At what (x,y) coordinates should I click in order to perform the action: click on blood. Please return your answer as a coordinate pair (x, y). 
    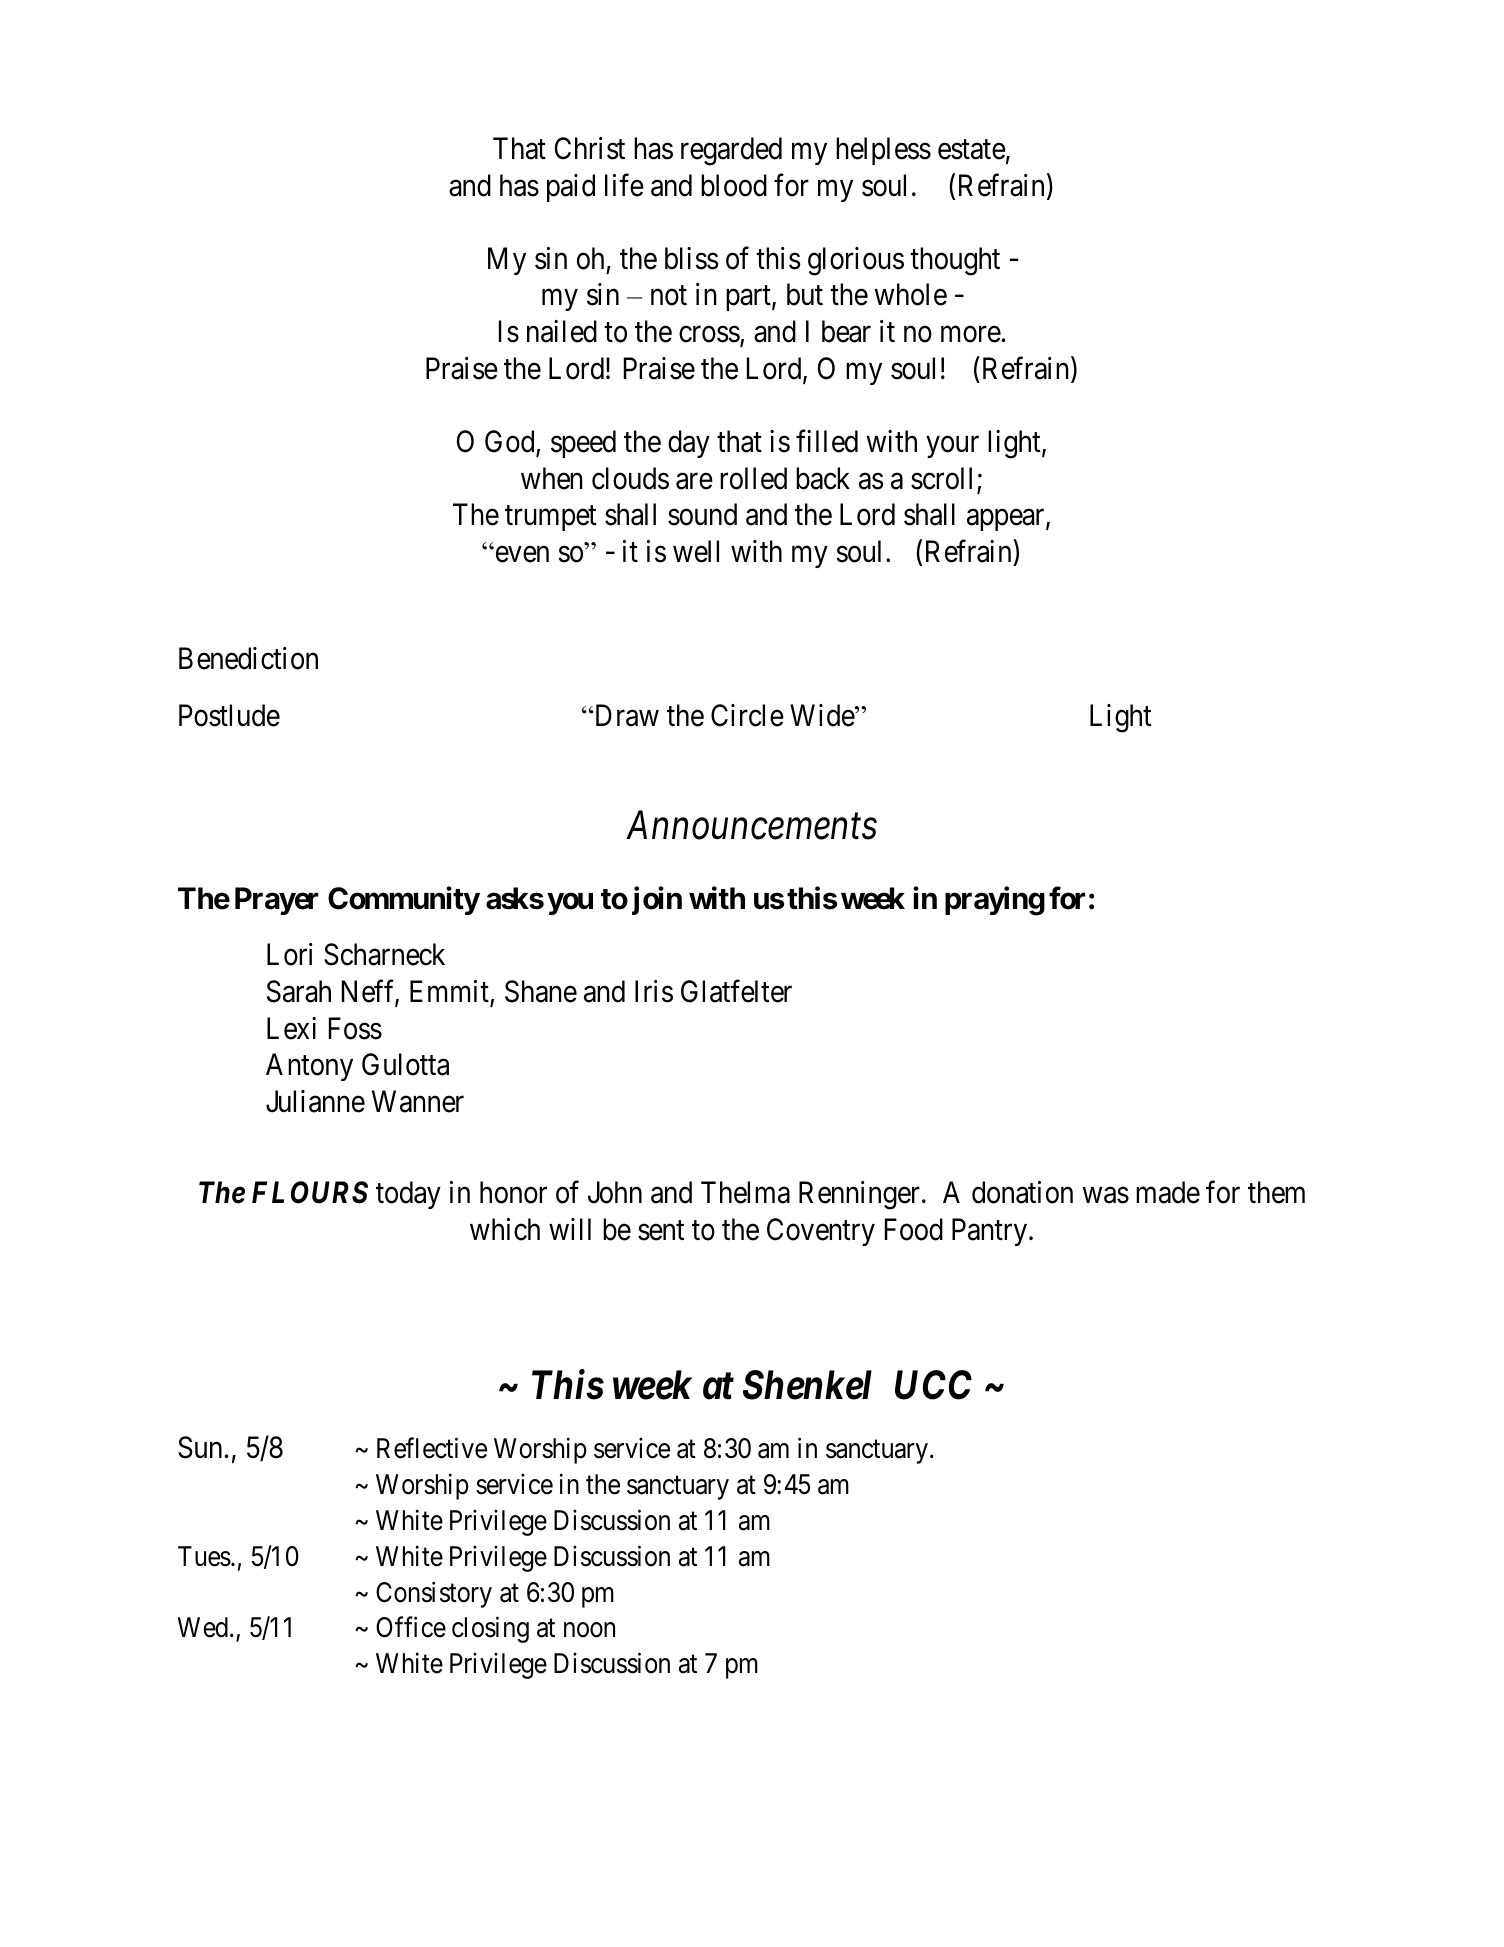
    Looking at the image, I should click on (734, 185).
